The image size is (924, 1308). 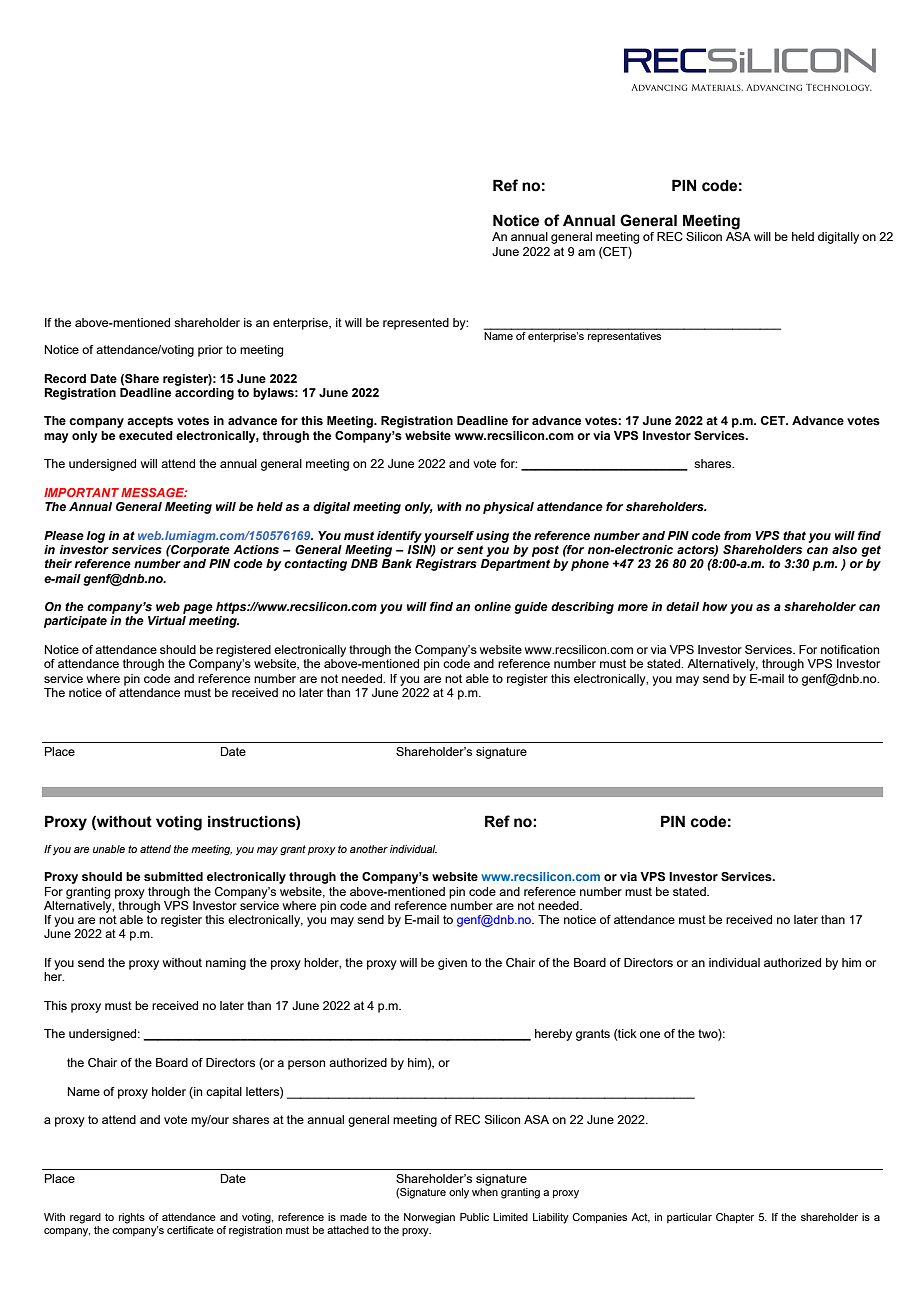 I want to click on capital, so click(x=224, y=1093).
